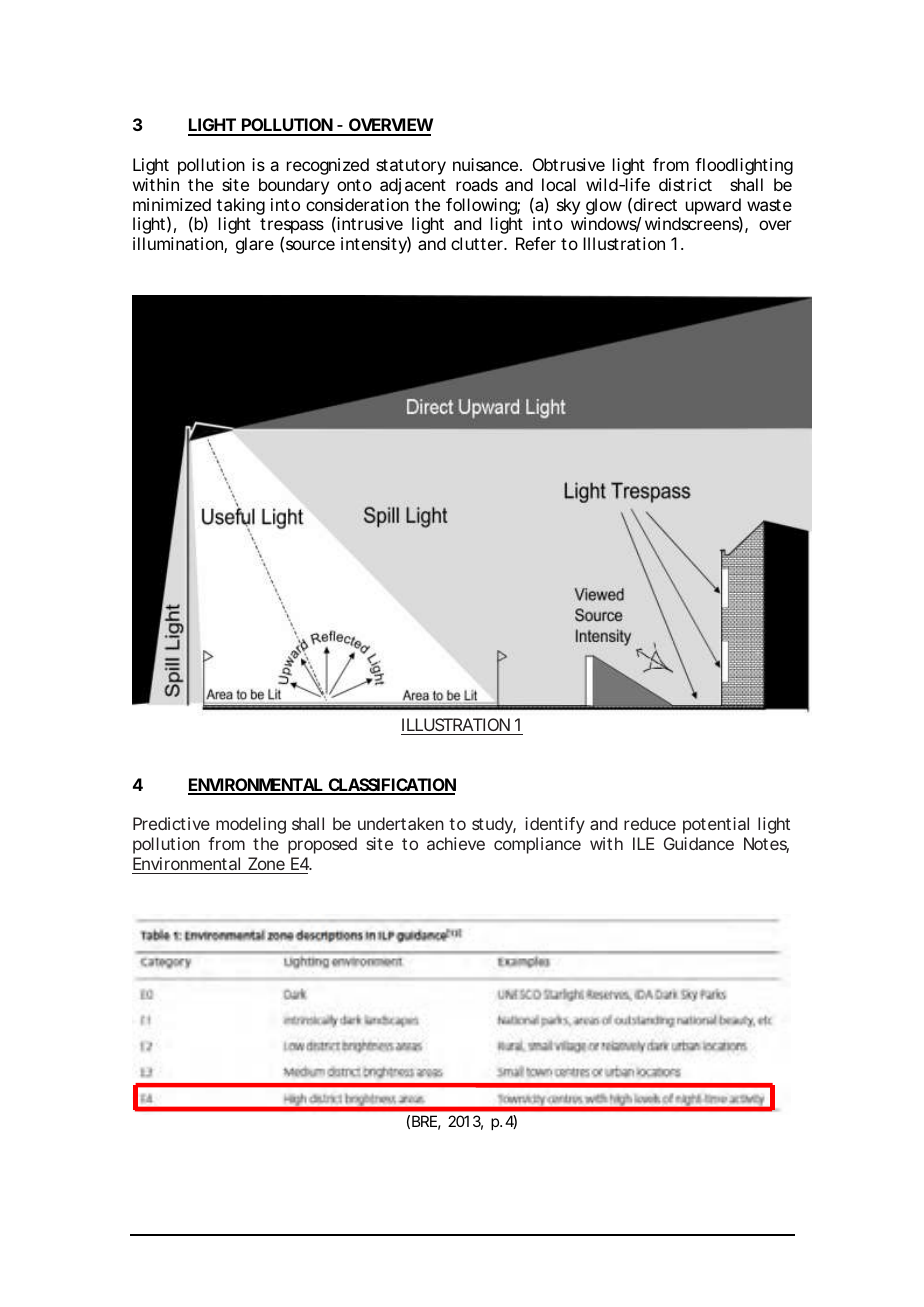  Describe the element at coordinates (391, 786) in the document. I see `CLASSIFICATION` at that location.
